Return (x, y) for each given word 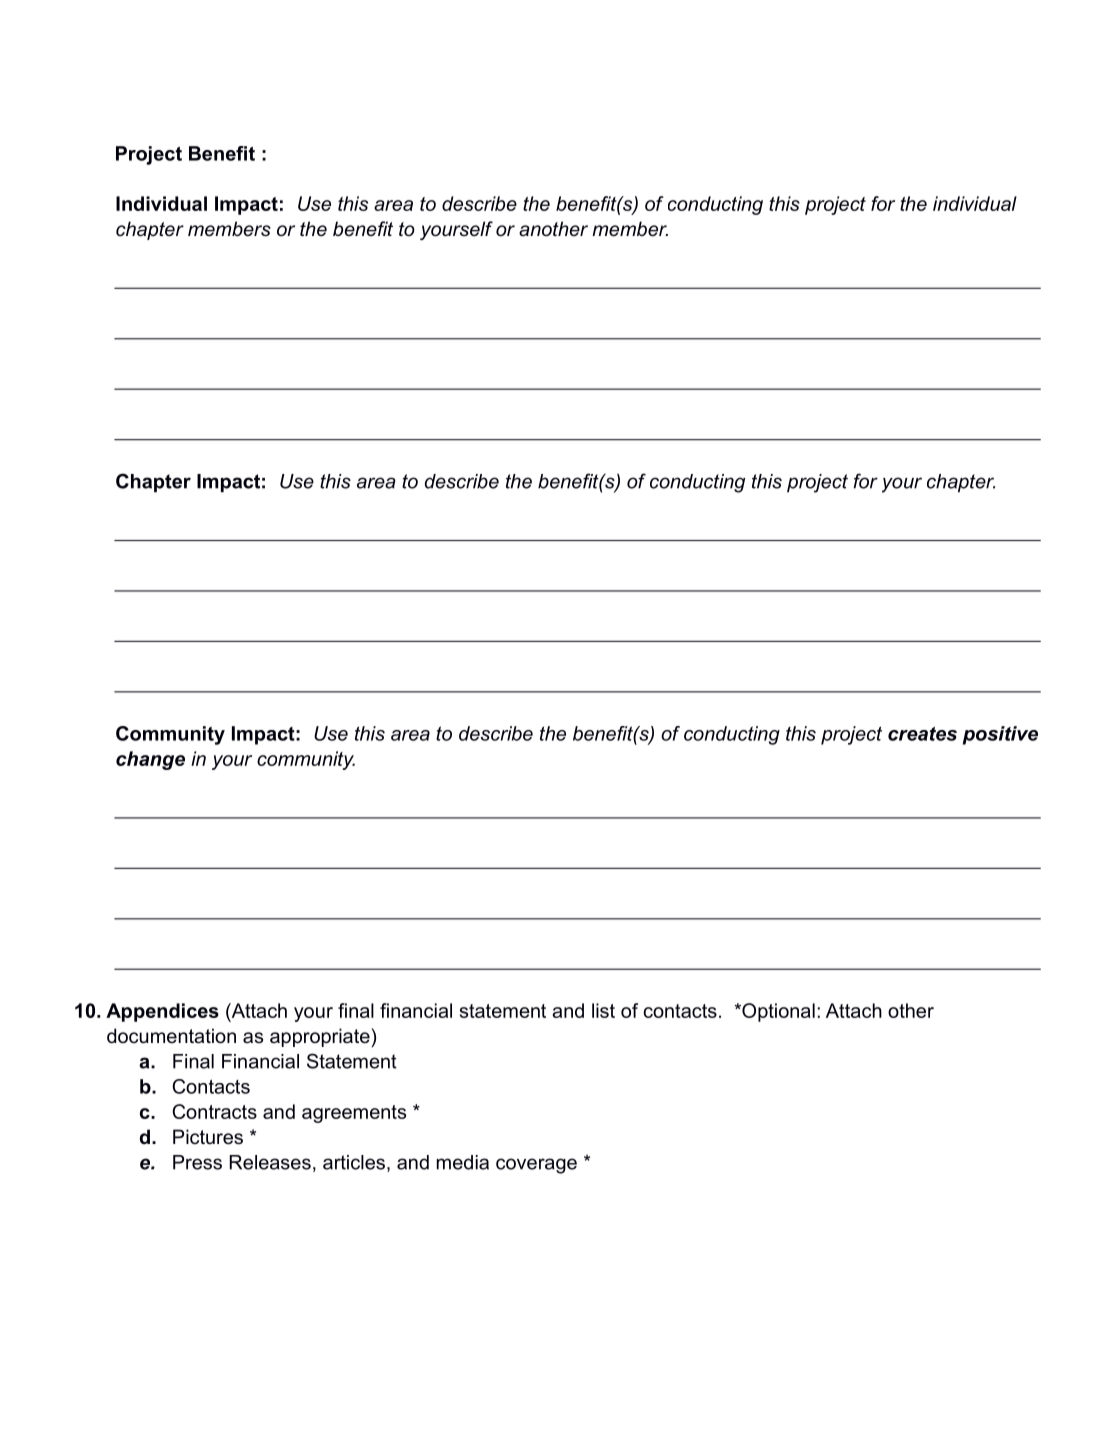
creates (922, 734)
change (150, 760)
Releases (270, 1162)
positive (1000, 735)
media (463, 1162)
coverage (536, 1166)
